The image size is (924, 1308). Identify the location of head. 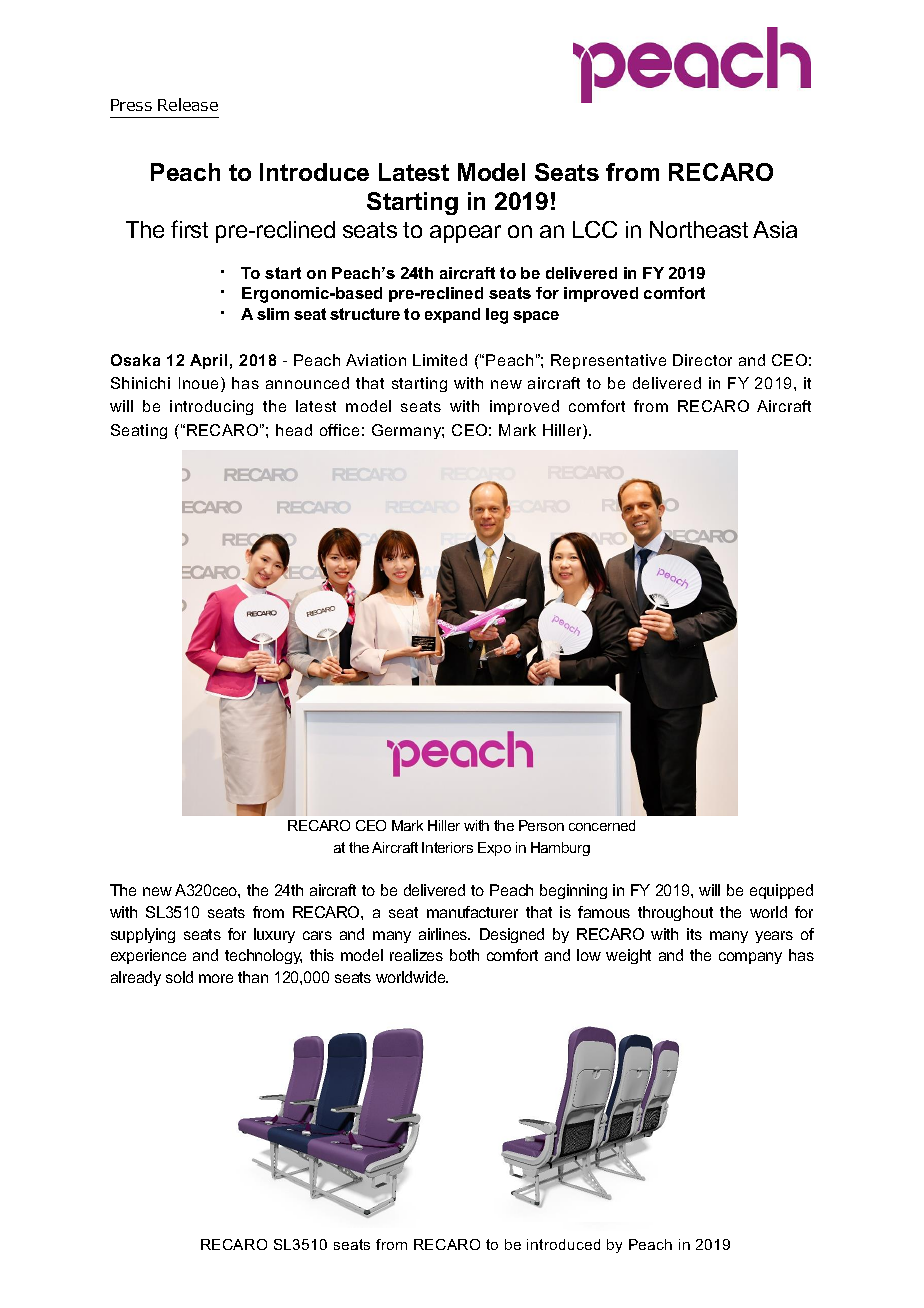
(294, 430).
